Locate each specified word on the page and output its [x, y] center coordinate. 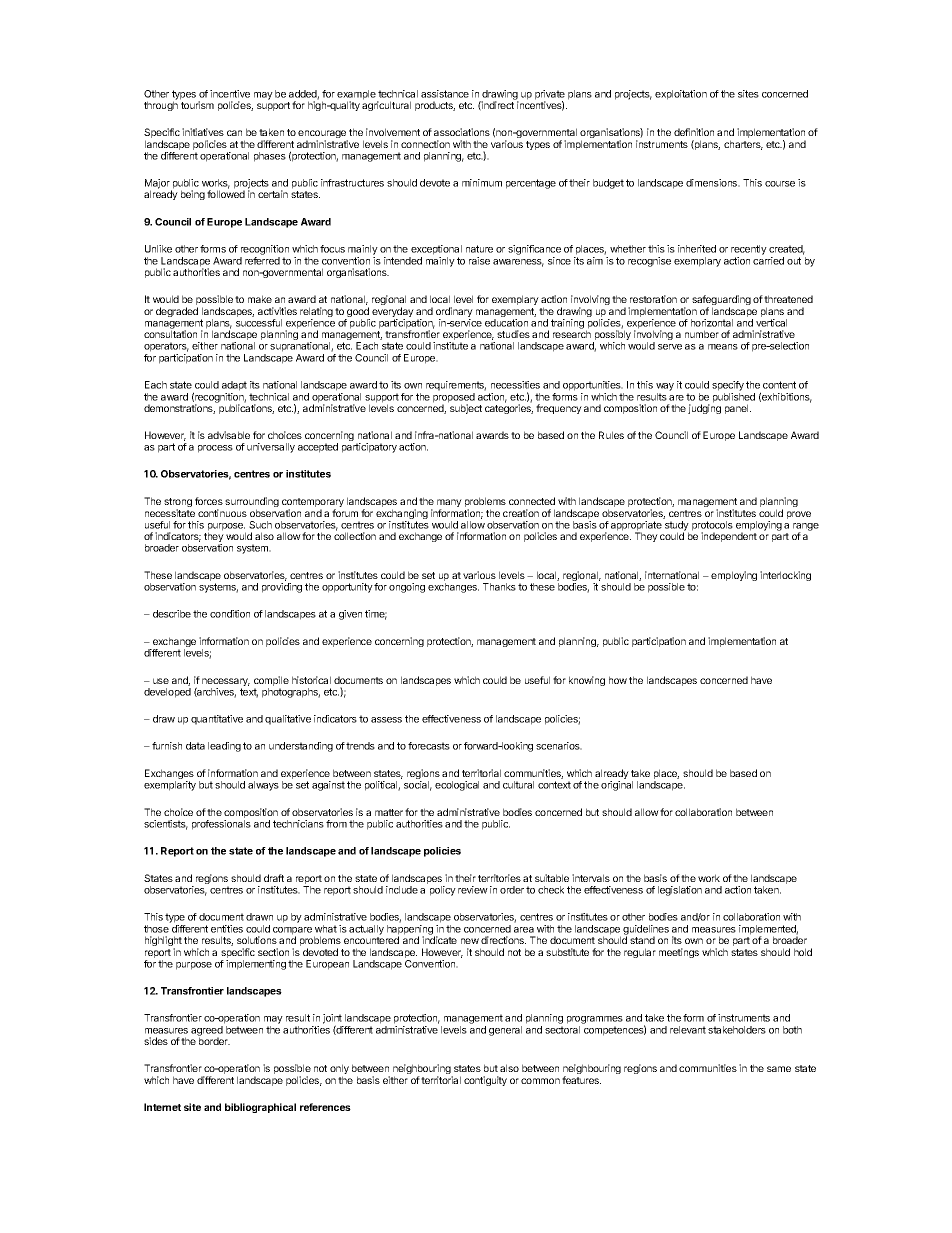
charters [743, 145]
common [540, 1081]
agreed [207, 1032]
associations [462, 132]
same [779, 1069]
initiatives [203, 132]
